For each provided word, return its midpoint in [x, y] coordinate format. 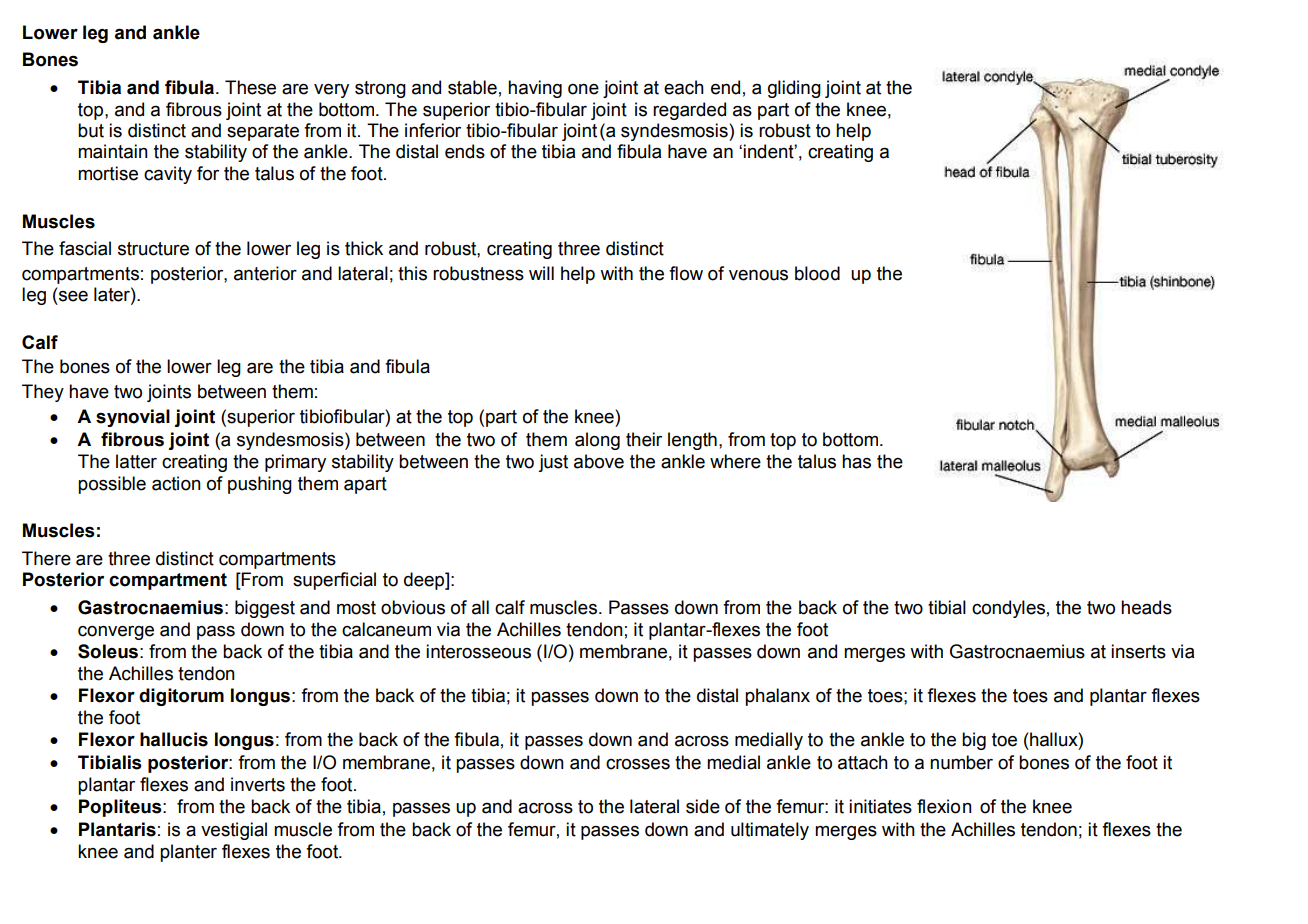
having [535, 89]
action [176, 483]
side [703, 806]
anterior [265, 273]
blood [817, 273]
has [856, 461]
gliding [794, 89]
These [250, 87]
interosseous [478, 651]
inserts [1138, 651]
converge [116, 633]
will [541, 273]
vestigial [234, 831]
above [599, 461]
